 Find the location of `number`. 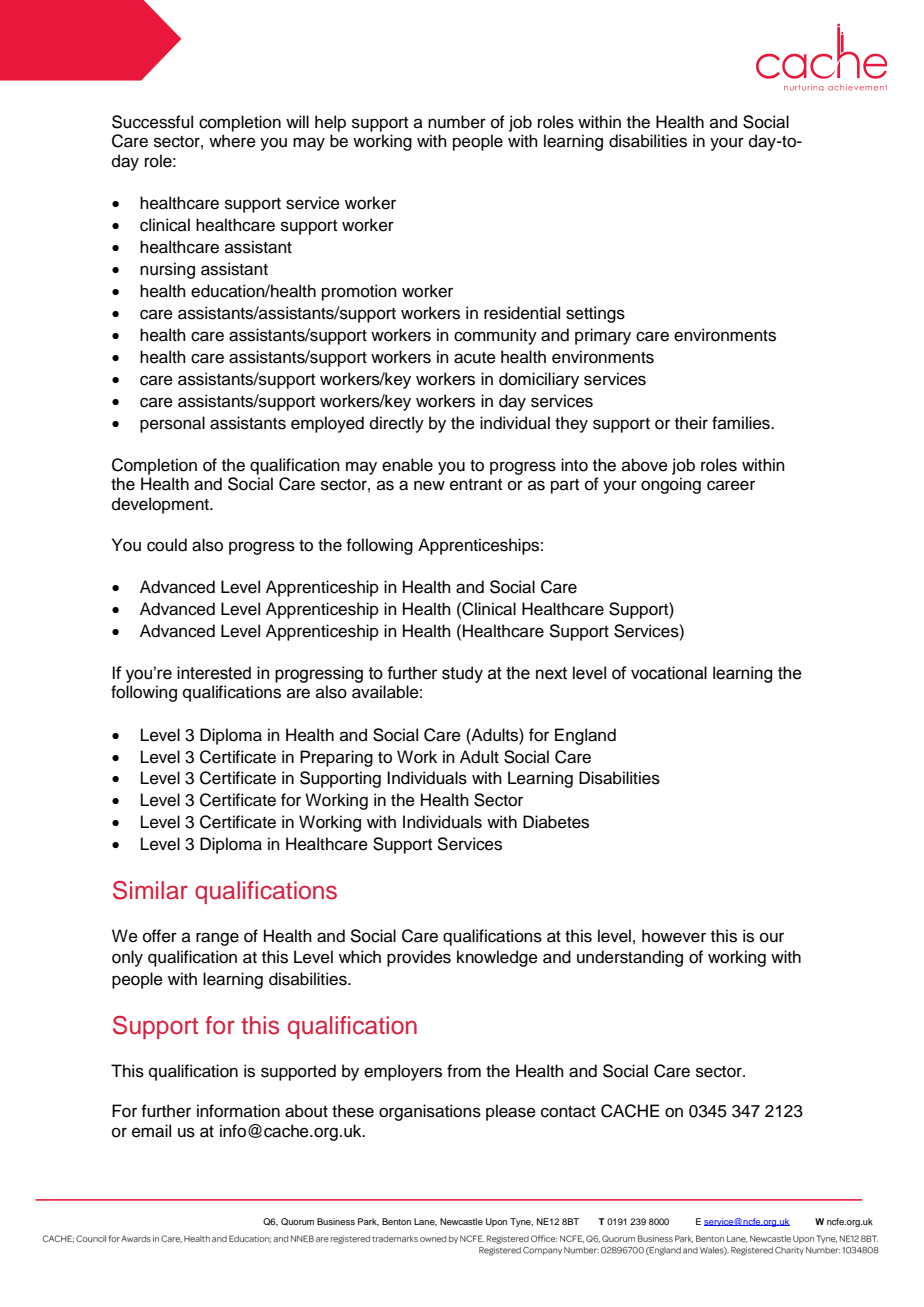

number is located at coordinates (457, 122).
